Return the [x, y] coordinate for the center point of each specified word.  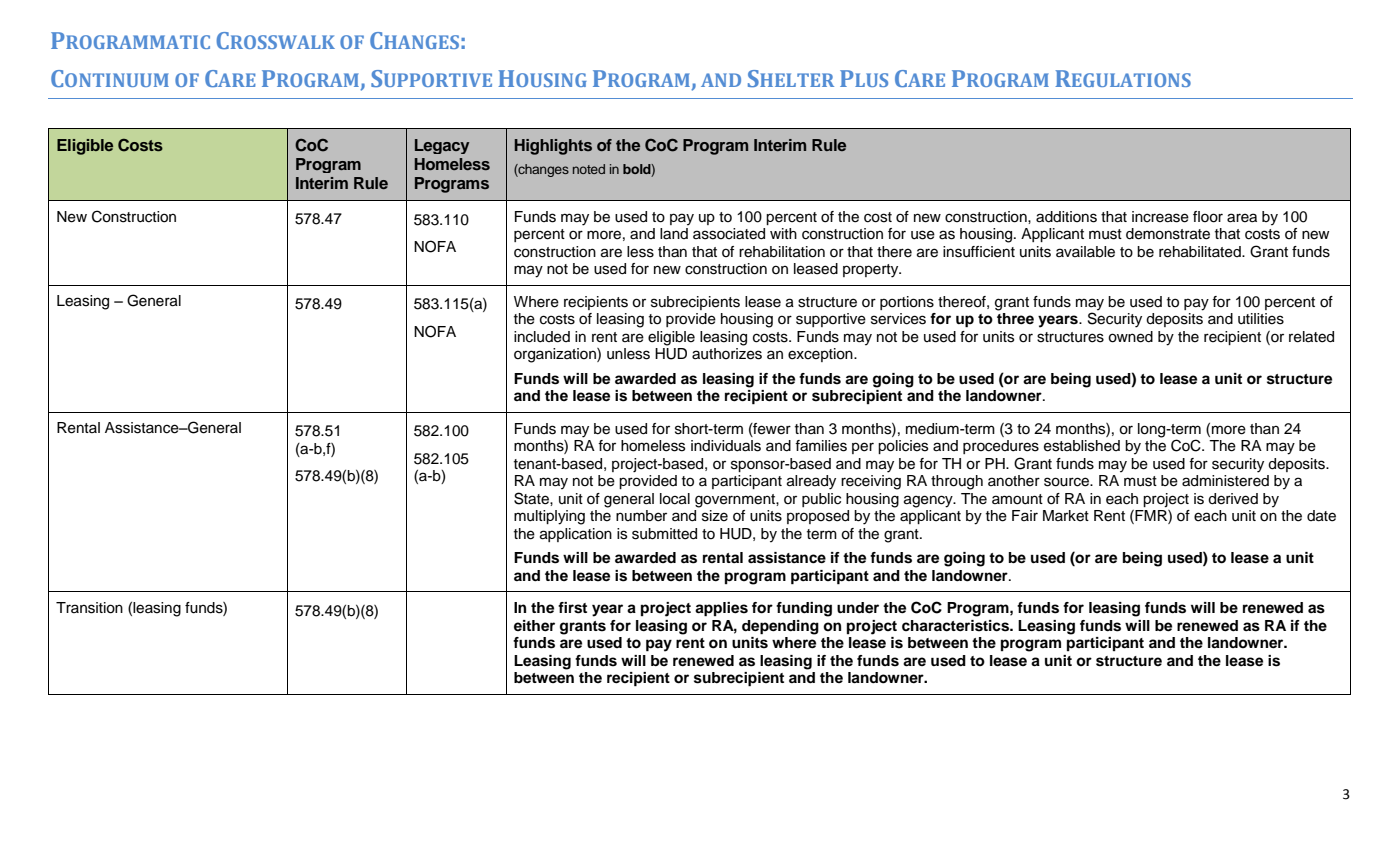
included [542, 337]
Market [1066, 516]
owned [1130, 337]
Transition [89, 608]
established [1082, 446]
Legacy [442, 146]
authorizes [727, 354]
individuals [726, 446]
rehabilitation [782, 252]
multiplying [549, 517]
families [821, 446]
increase [1160, 217]
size [715, 516]
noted [589, 169]
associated [729, 234]
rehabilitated [1201, 252]
